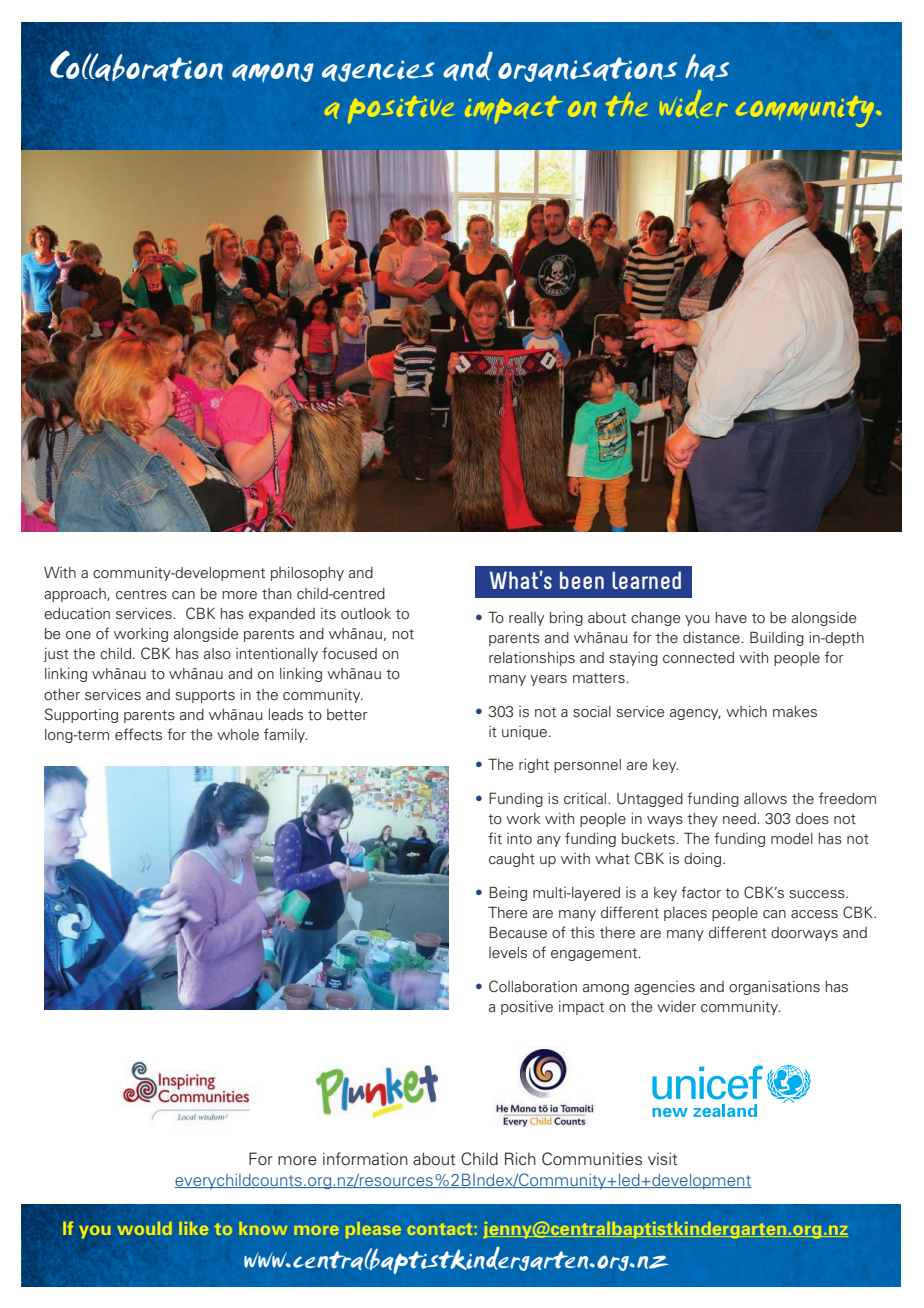  I want to click on have, so click(731, 617).
